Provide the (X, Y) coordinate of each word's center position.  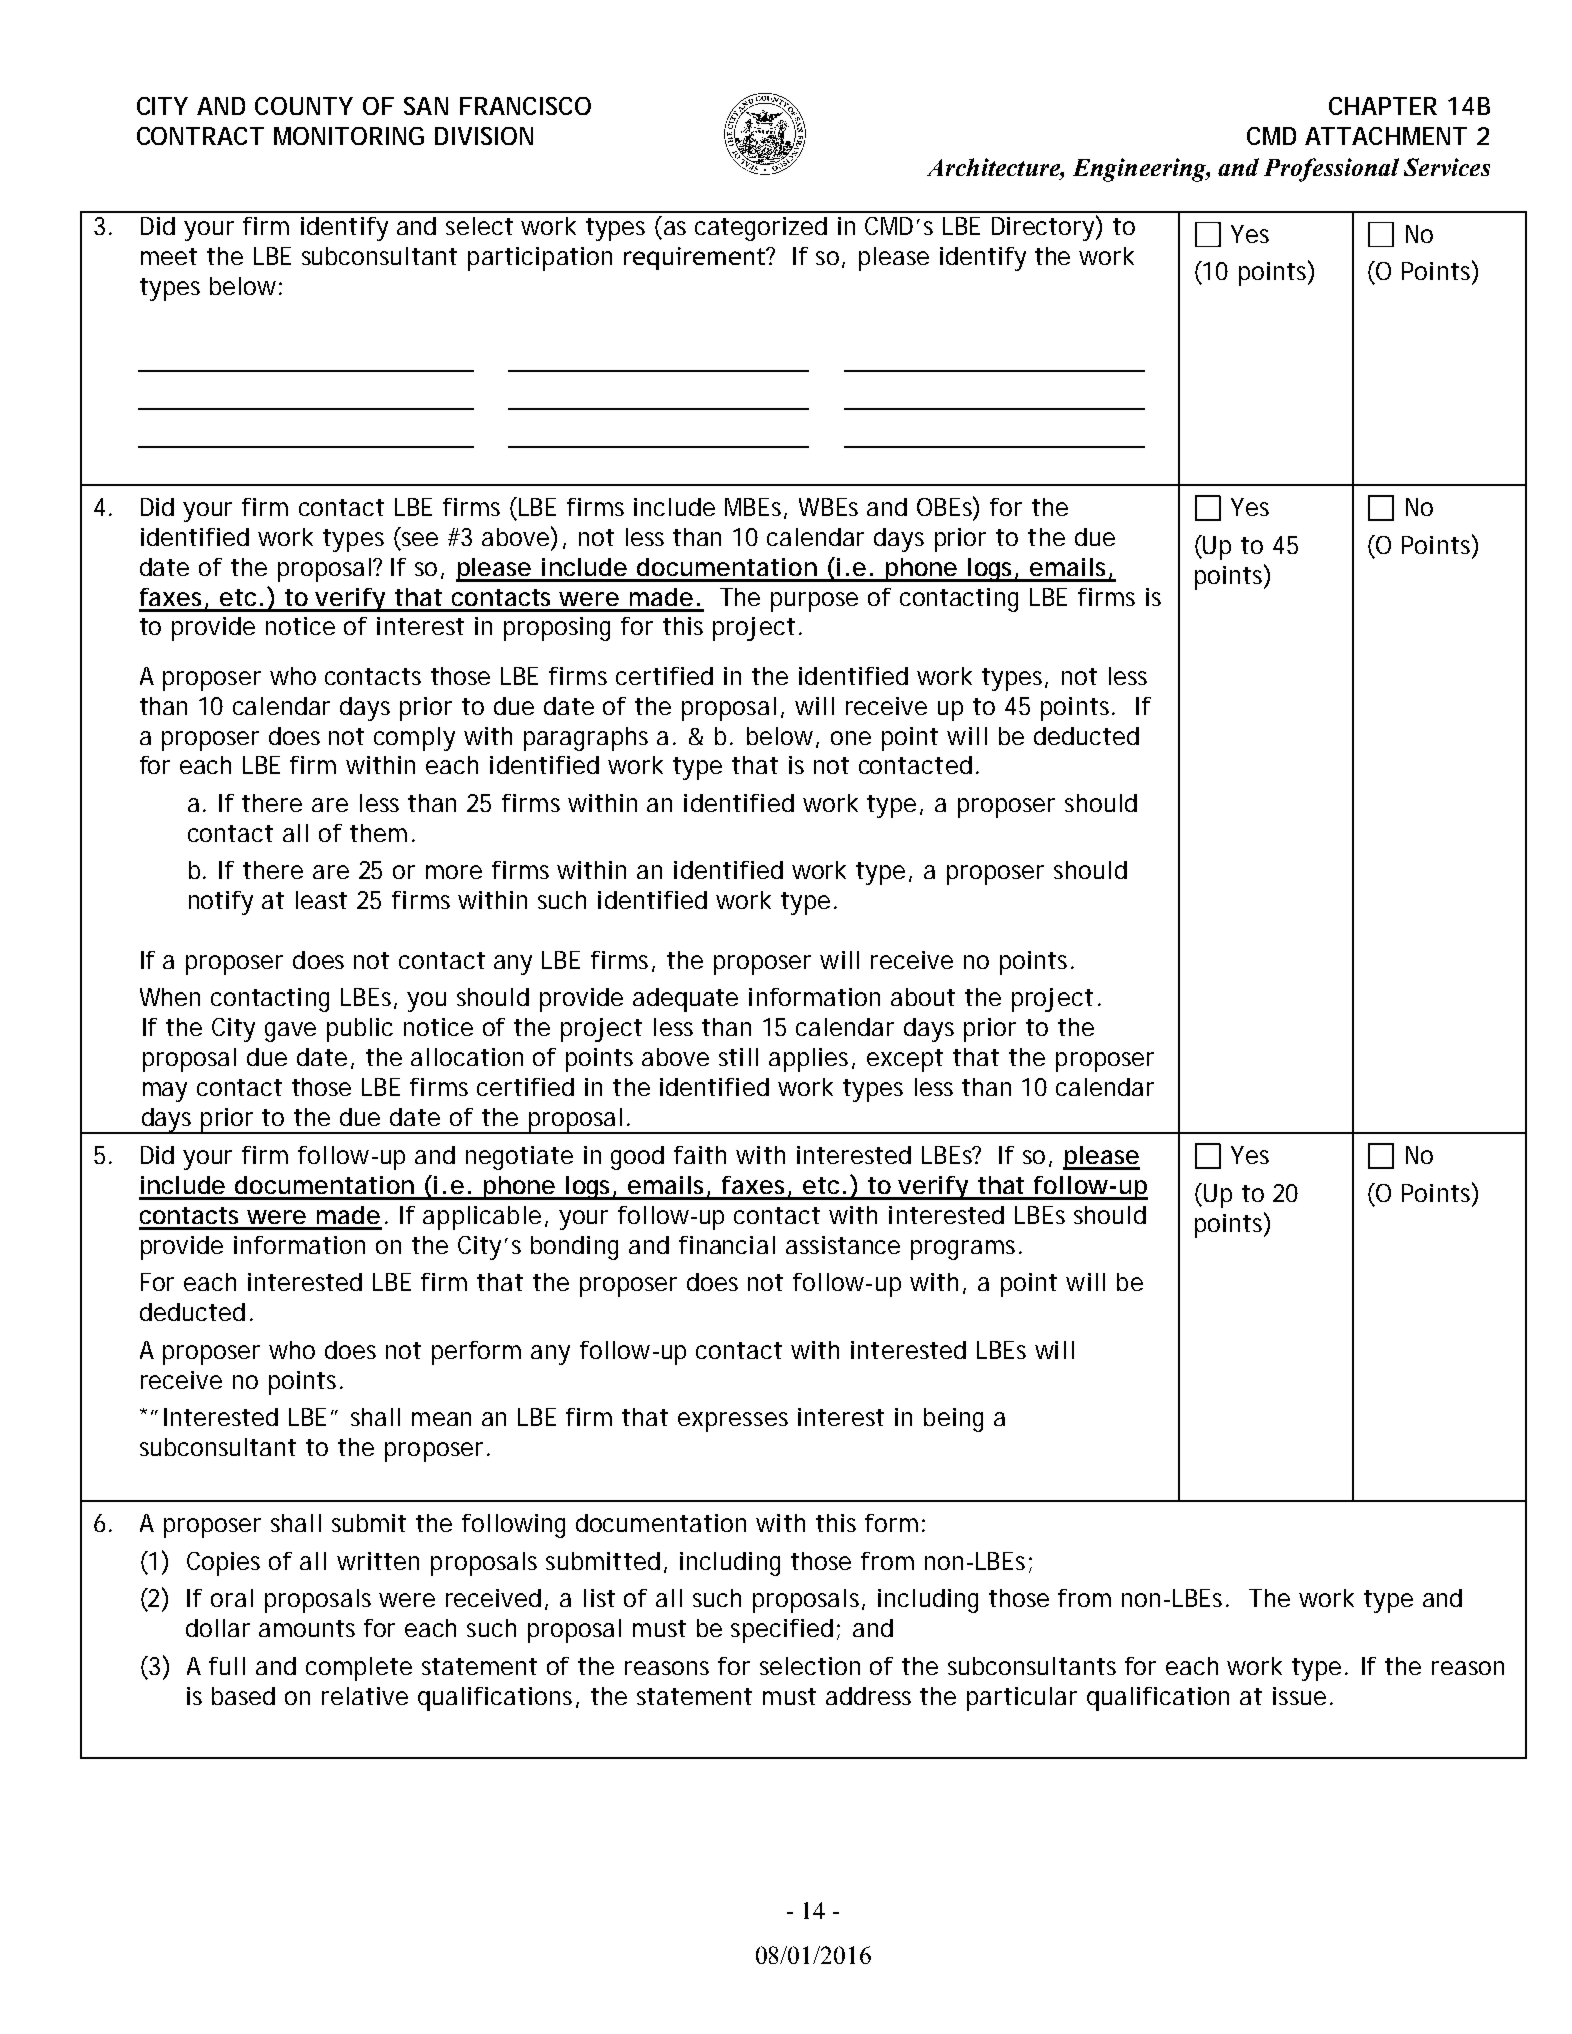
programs (965, 1250)
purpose (814, 602)
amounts (307, 1628)
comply (414, 739)
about (923, 997)
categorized (761, 229)
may (165, 1092)
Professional (1331, 170)
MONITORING (349, 136)
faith (700, 1155)
